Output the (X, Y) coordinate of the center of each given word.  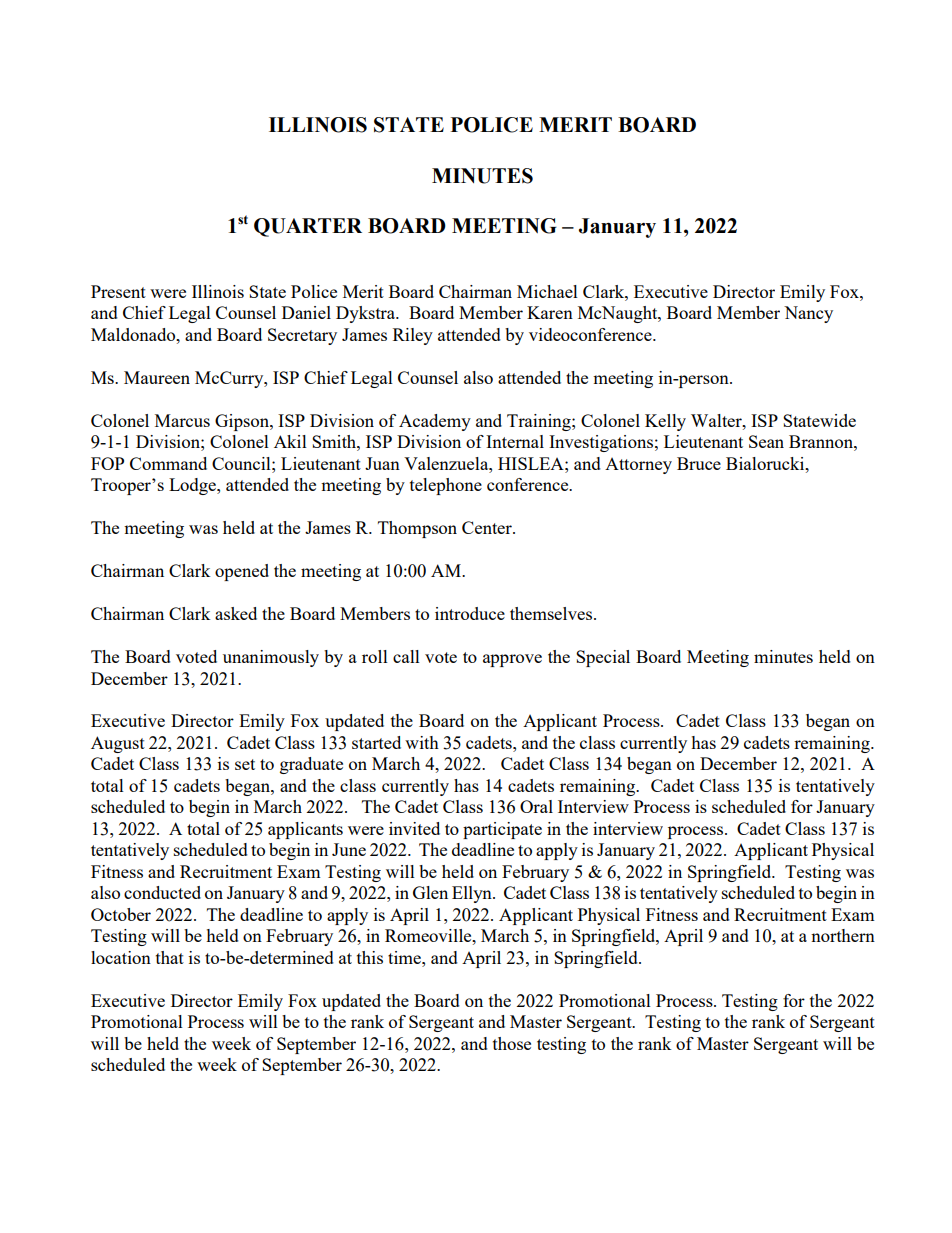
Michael (547, 291)
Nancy (808, 314)
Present (118, 291)
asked (236, 613)
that (170, 957)
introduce (470, 613)
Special (603, 658)
